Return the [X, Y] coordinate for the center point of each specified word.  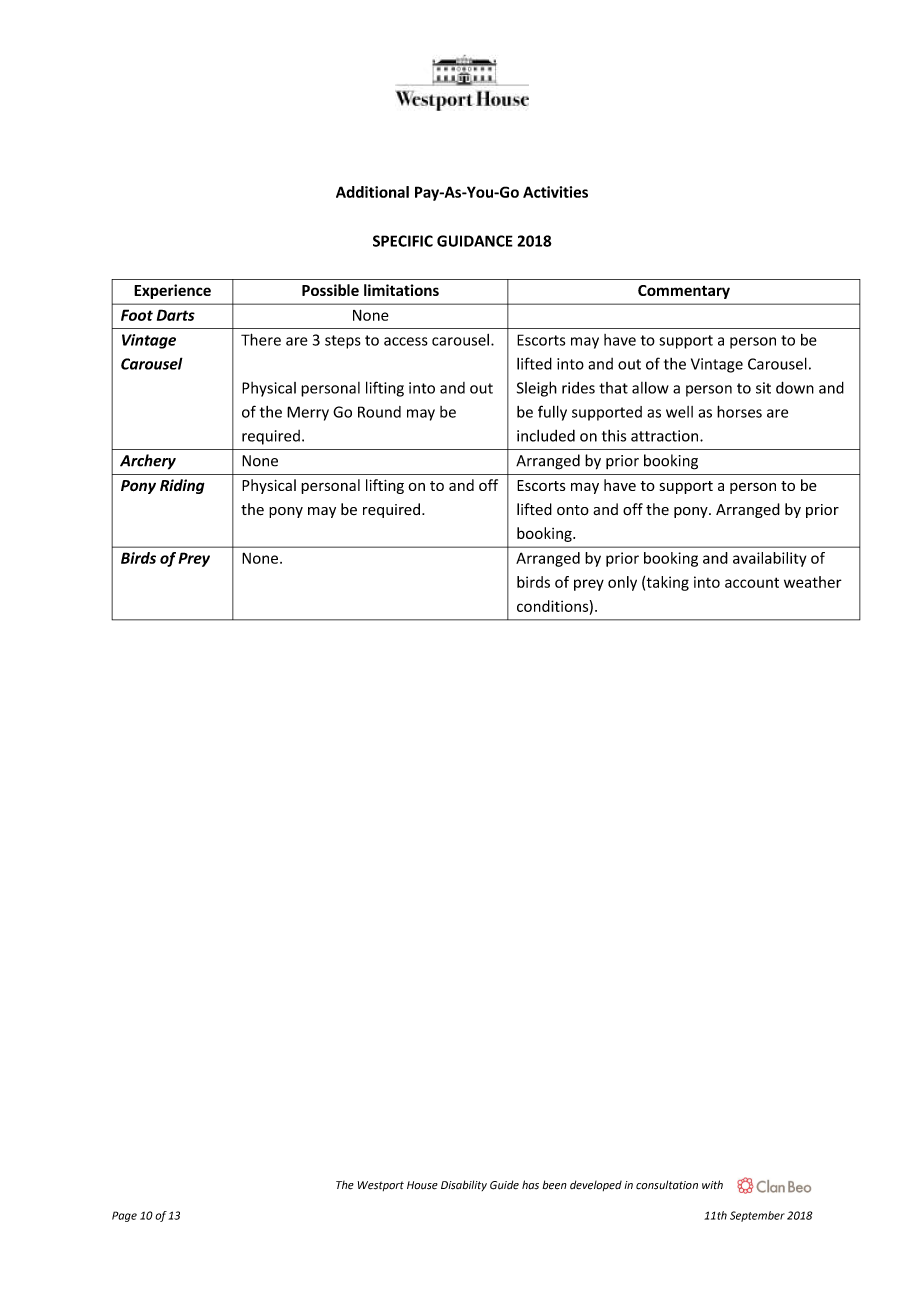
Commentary [684, 292]
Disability [464, 1185]
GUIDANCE [475, 241]
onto [573, 510]
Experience [172, 291]
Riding [182, 486]
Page [124, 1216]
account [752, 582]
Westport [381, 1186]
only [622, 583]
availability [769, 559]
